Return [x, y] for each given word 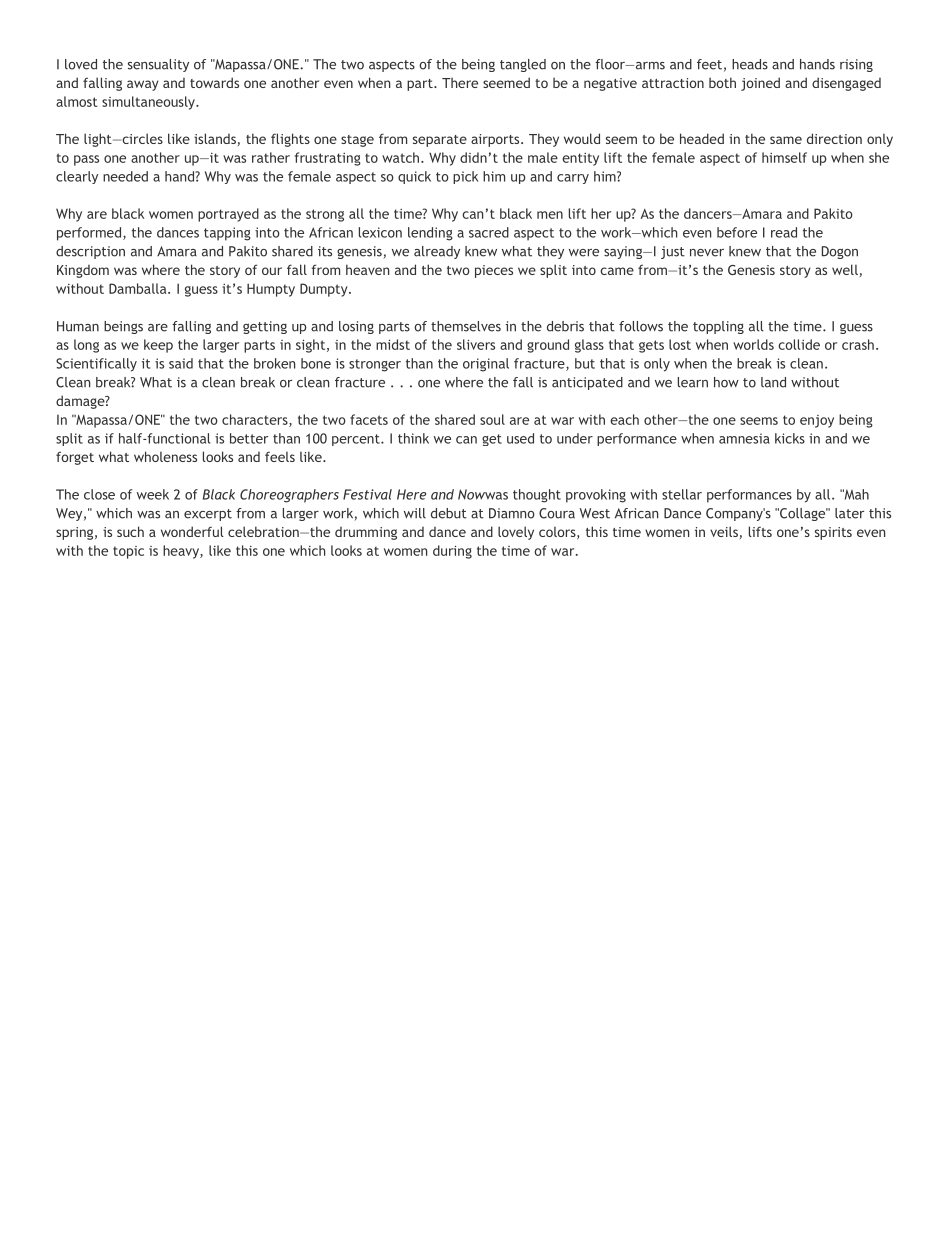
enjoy [817, 421]
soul [492, 419]
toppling [718, 327]
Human [78, 326]
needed [125, 176]
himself [784, 157]
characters [256, 420]
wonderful [192, 531]
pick [465, 177]
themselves [466, 326]
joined [760, 84]
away [143, 85]
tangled [523, 65]
